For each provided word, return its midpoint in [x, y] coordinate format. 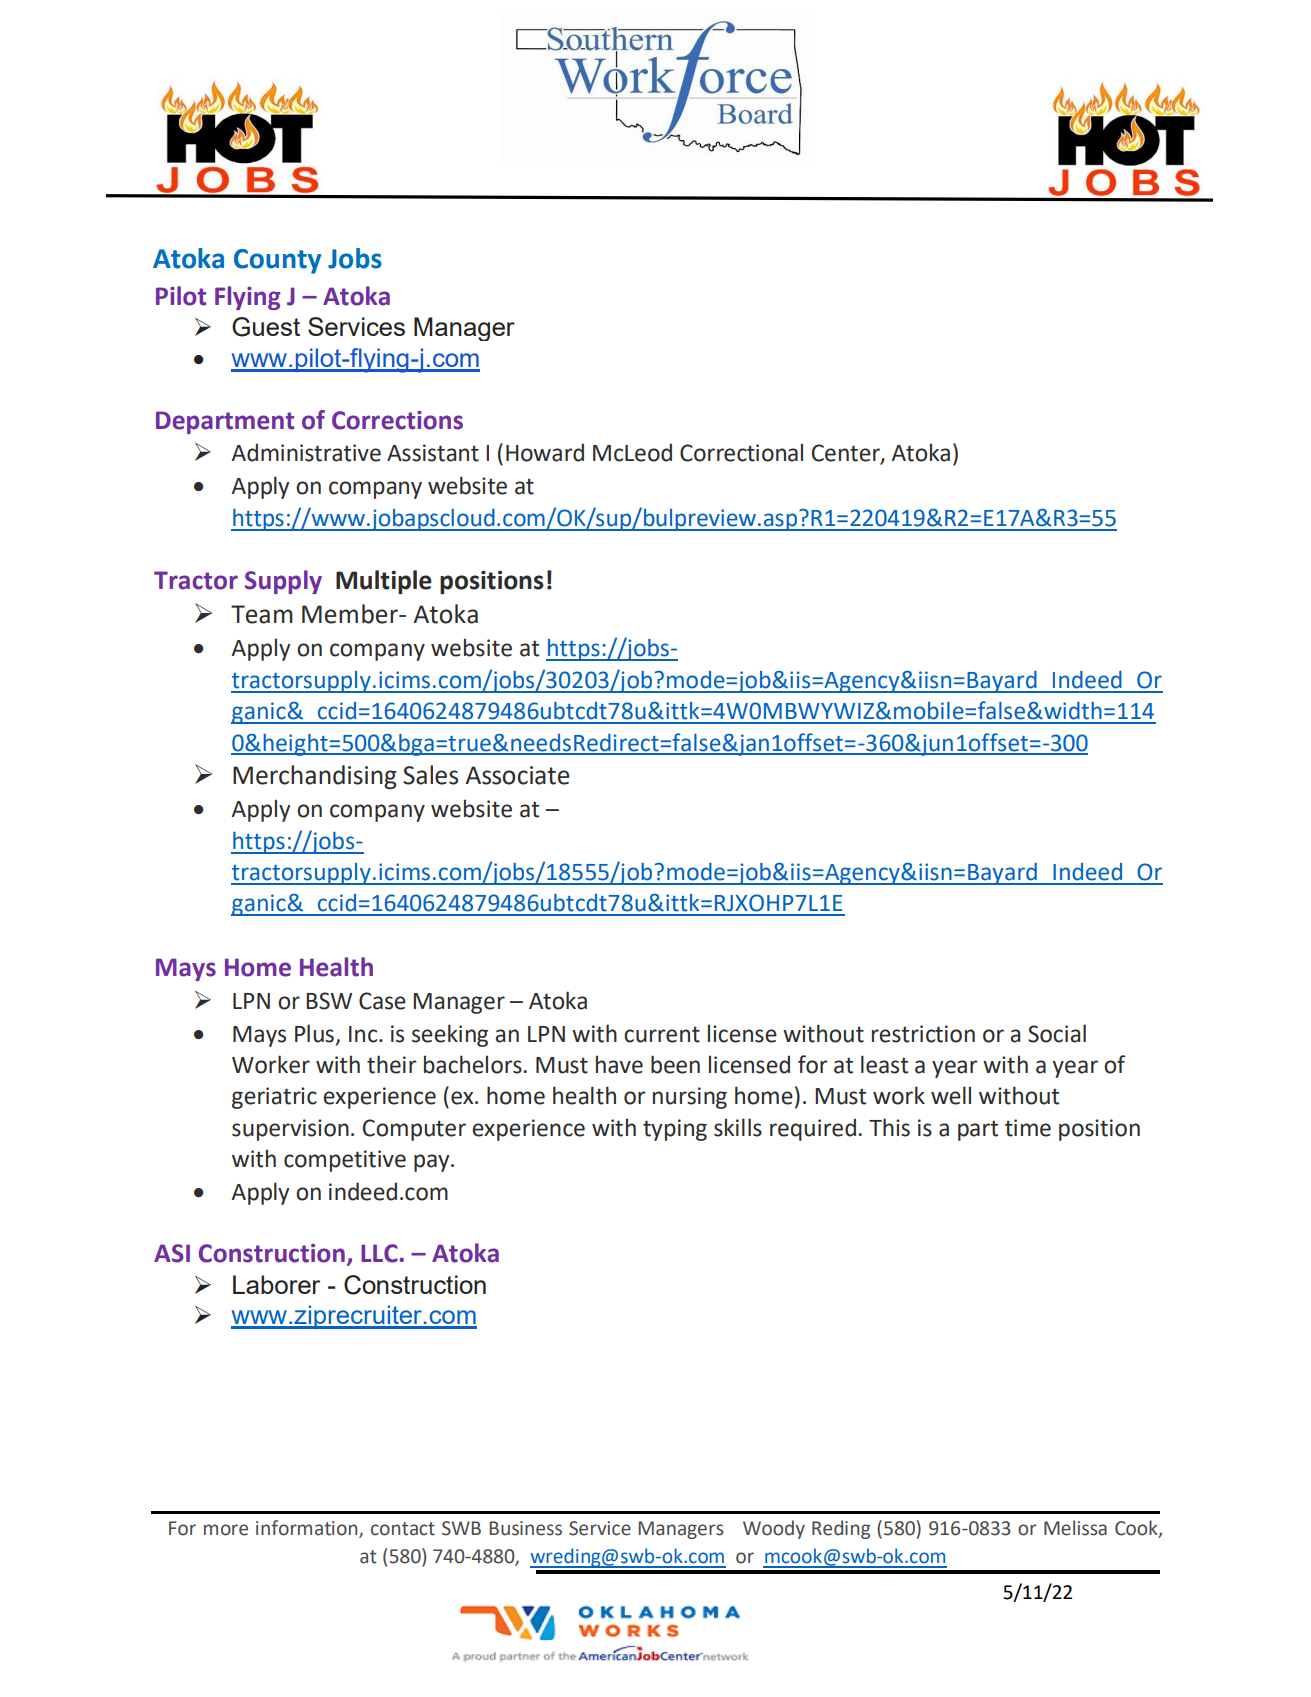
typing [675, 1130]
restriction [923, 1034]
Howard [545, 452]
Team [262, 614]
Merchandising [315, 777]
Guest [266, 327]
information [308, 1529]
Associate [518, 775]
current [662, 1034]
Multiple [384, 582]
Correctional [741, 452]
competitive [345, 1161]
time [1028, 1128]
